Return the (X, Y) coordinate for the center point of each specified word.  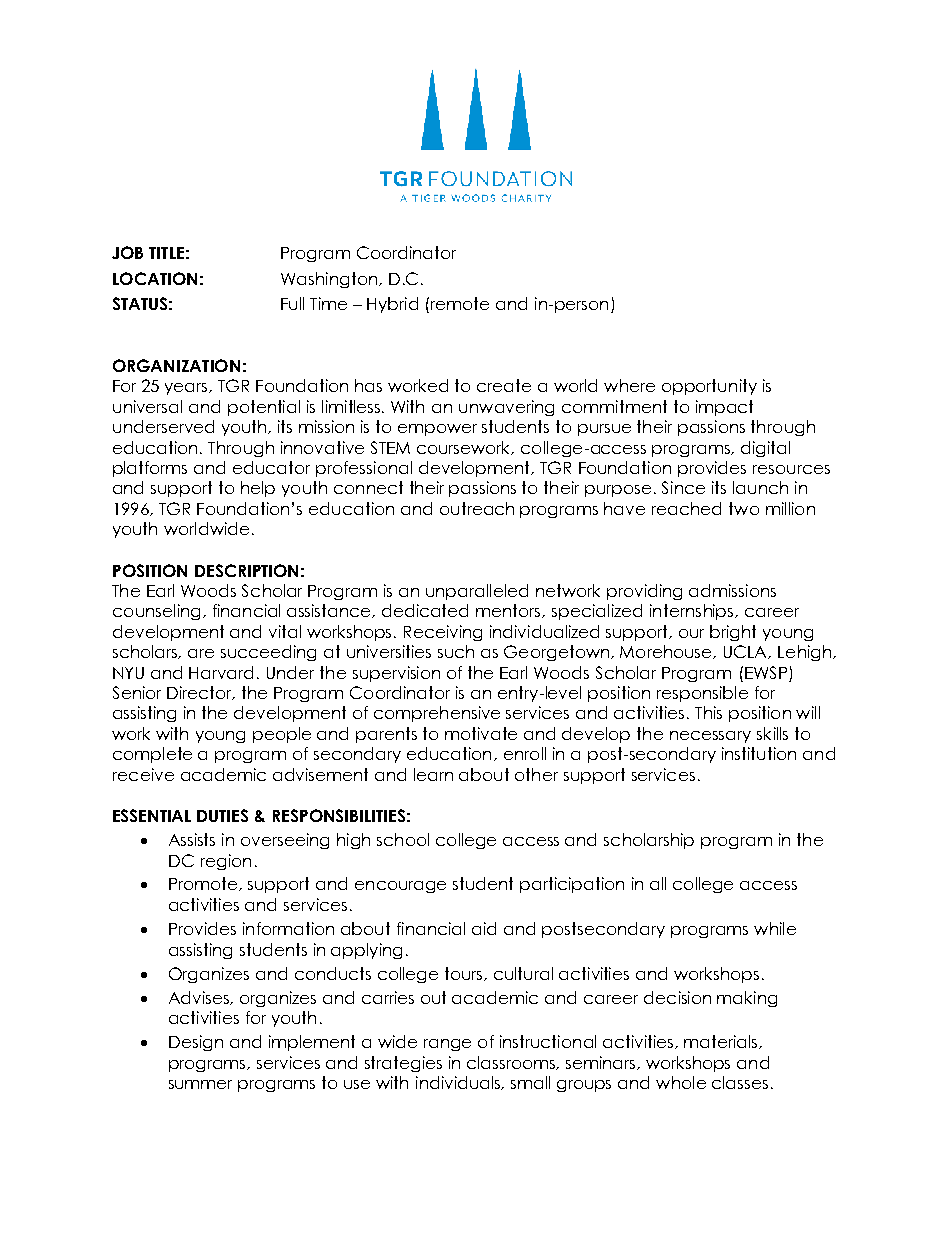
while (775, 928)
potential (264, 408)
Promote (204, 884)
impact (724, 408)
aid (484, 928)
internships (693, 612)
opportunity (709, 387)
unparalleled (477, 592)
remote (460, 303)
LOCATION (155, 278)
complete (152, 755)
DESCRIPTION (246, 570)
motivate (481, 733)
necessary (710, 737)
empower (437, 430)
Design (196, 1043)
